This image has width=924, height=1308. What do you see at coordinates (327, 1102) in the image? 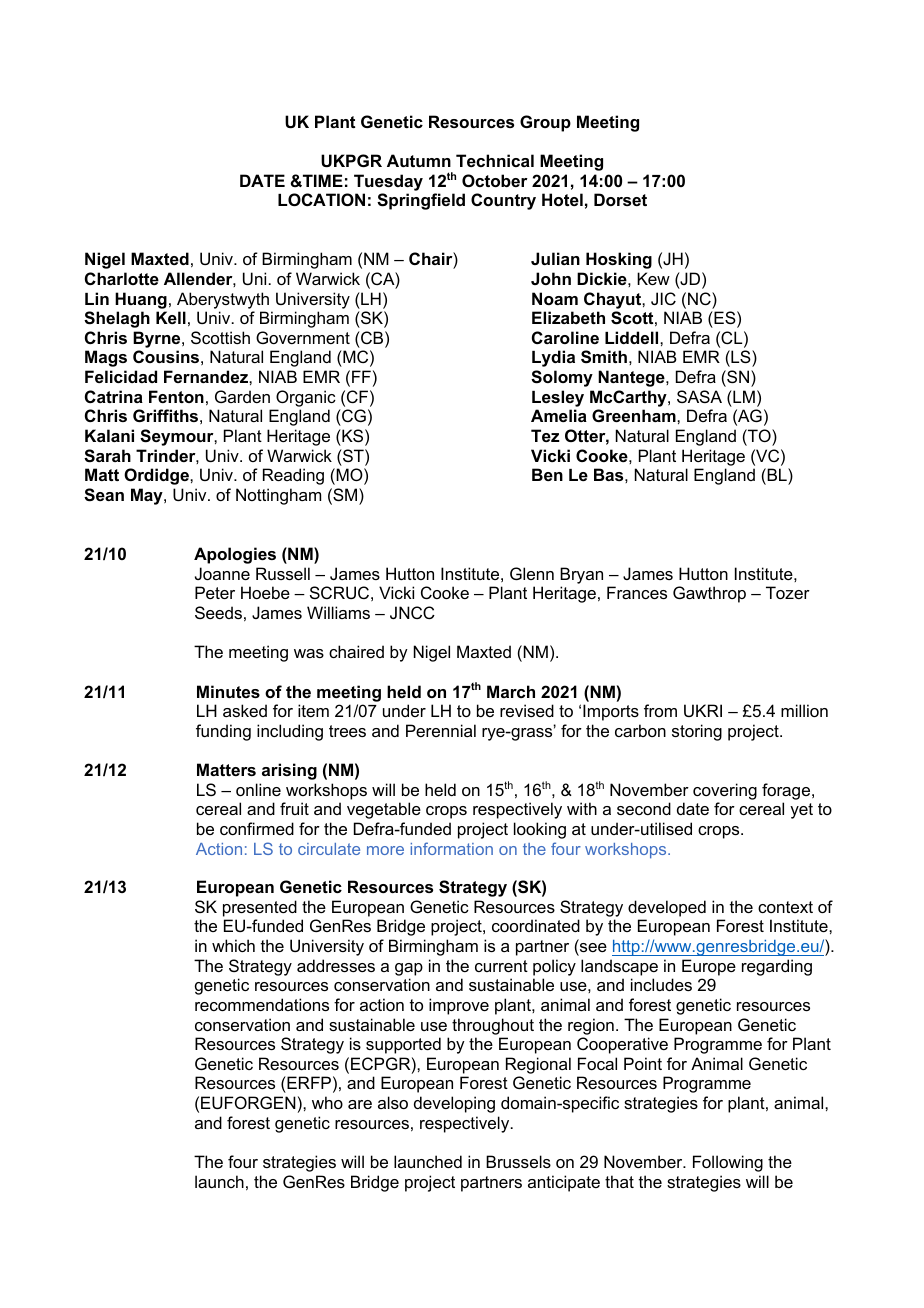
I see `who` at bounding box center [327, 1102].
